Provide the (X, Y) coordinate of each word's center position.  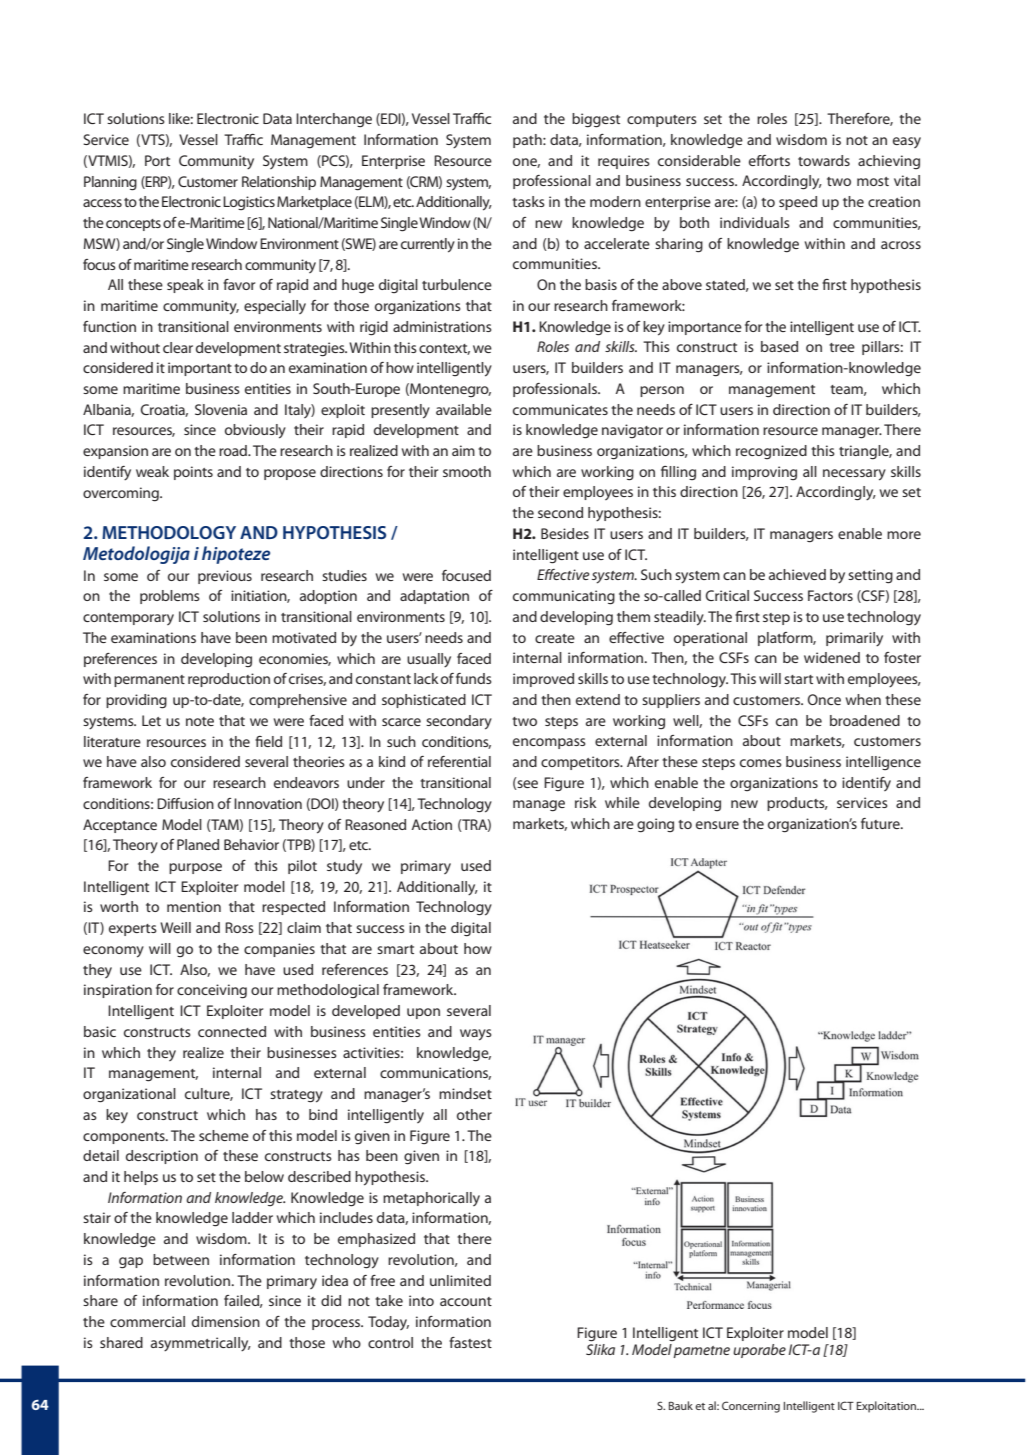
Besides (565, 533)
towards (824, 160)
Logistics (249, 203)
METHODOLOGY (169, 532)
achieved (797, 574)
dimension (226, 1321)
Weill (175, 927)
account (466, 1301)
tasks (528, 201)
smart (395, 949)
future (881, 823)
